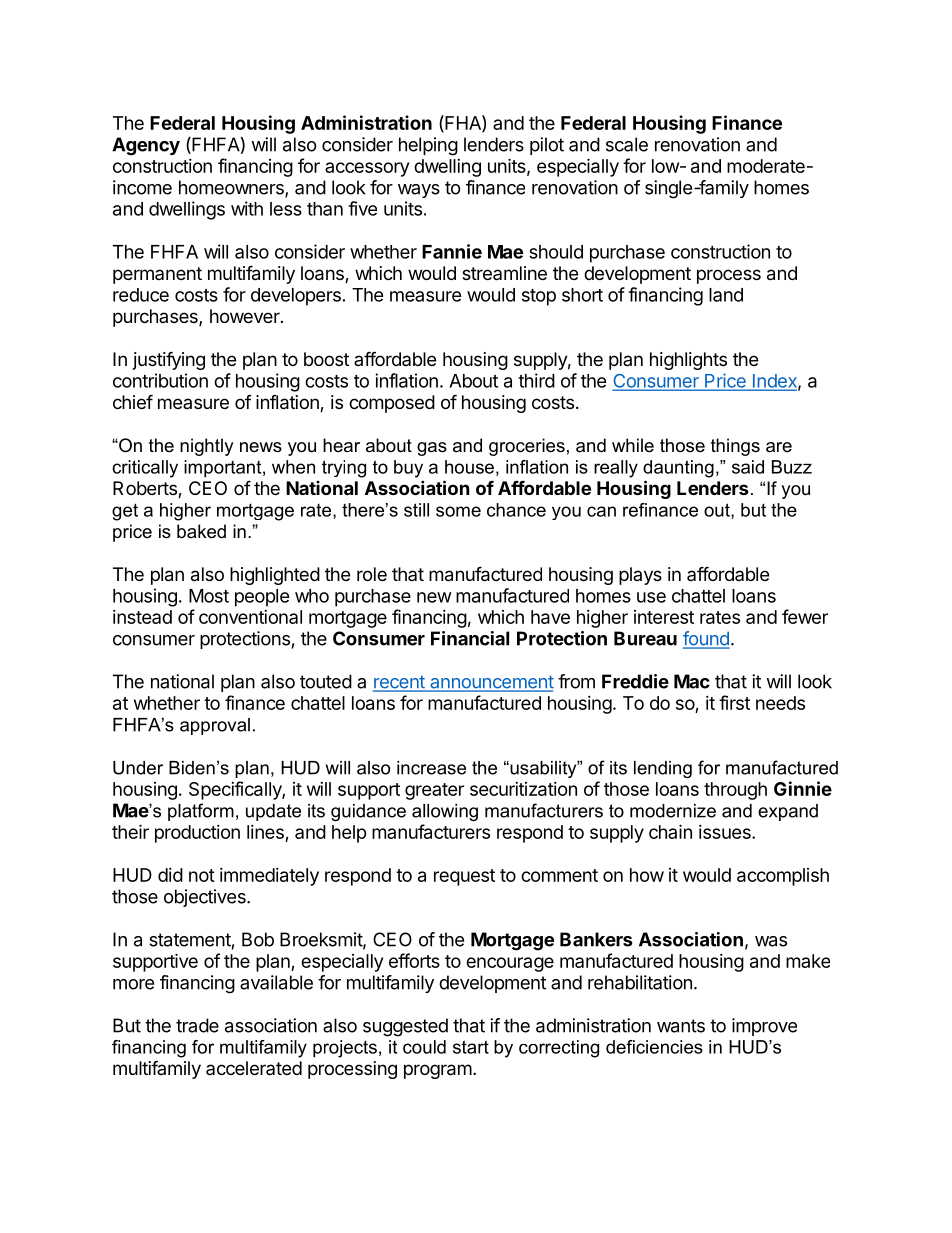 The image size is (952, 1233). What do you see at coordinates (706, 639) in the image?
I see `found` at bounding box center [706, 639].
